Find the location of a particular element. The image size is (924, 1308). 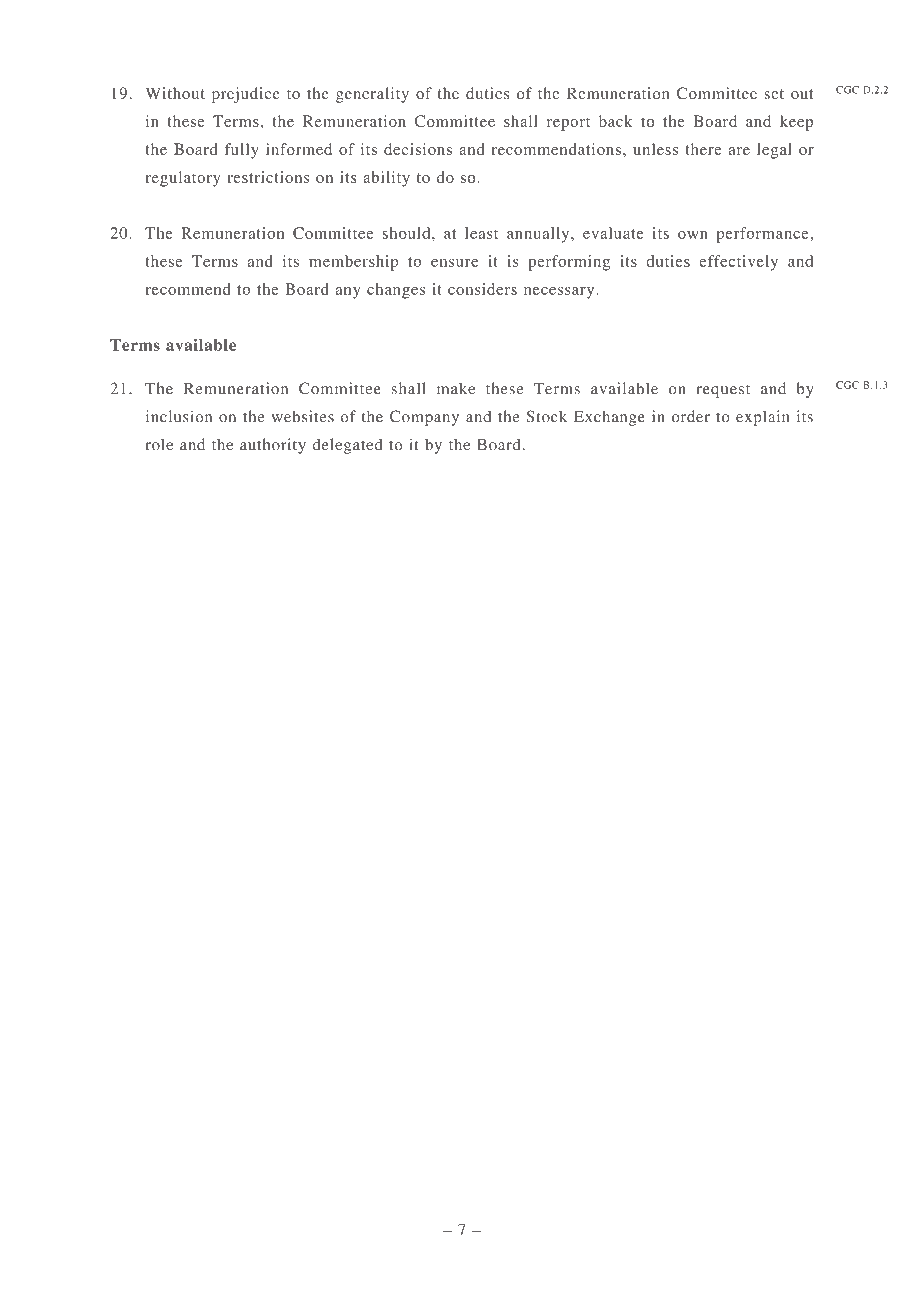

effectively is located at coordinates (738, 263).
